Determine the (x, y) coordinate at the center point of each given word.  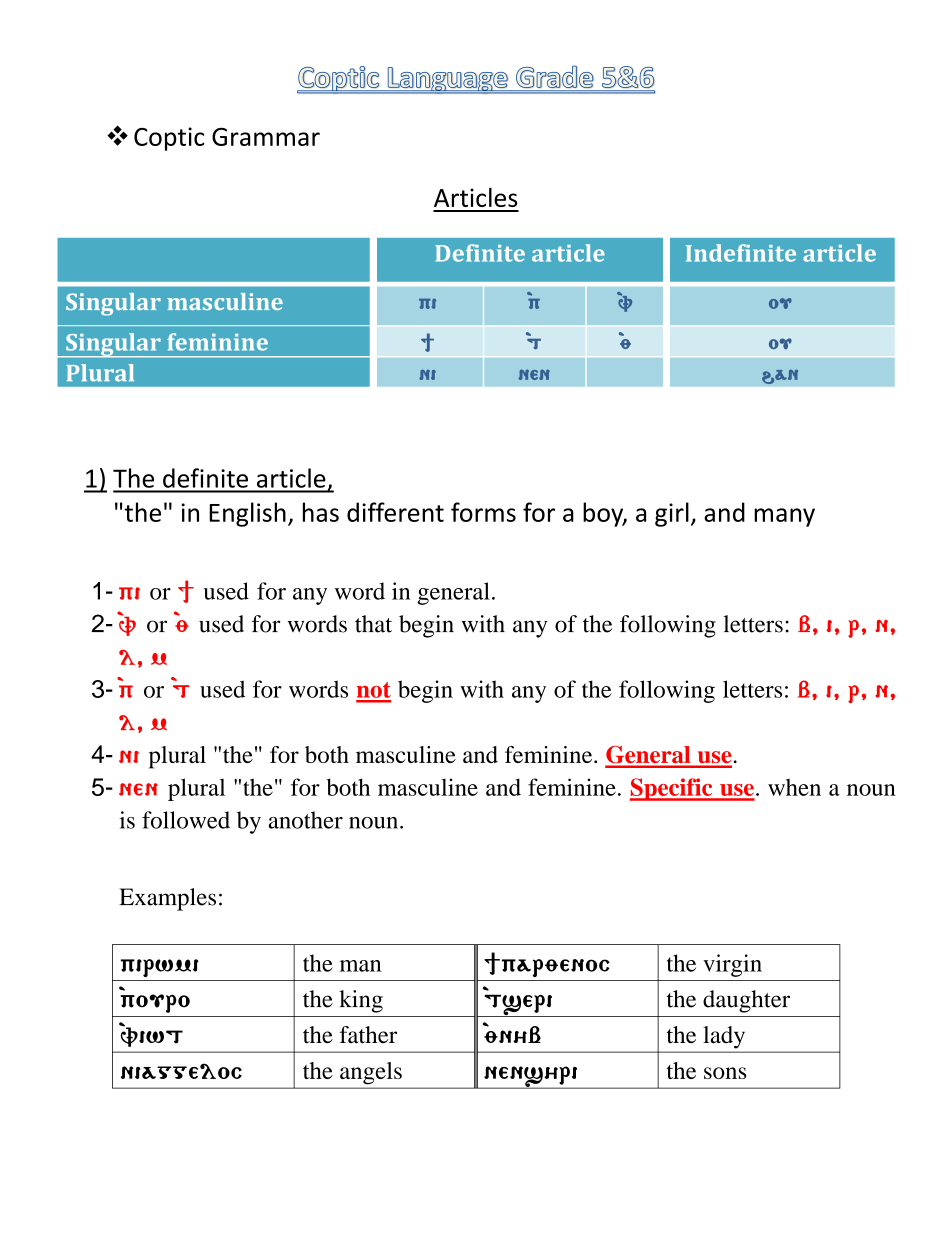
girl (672, 514)
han (780, 376)
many (784, 517)
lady (724, 1037)
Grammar (266, 136)
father (368, 1035)
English (247, 514)
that (373, 624)
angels (371, 1073)
